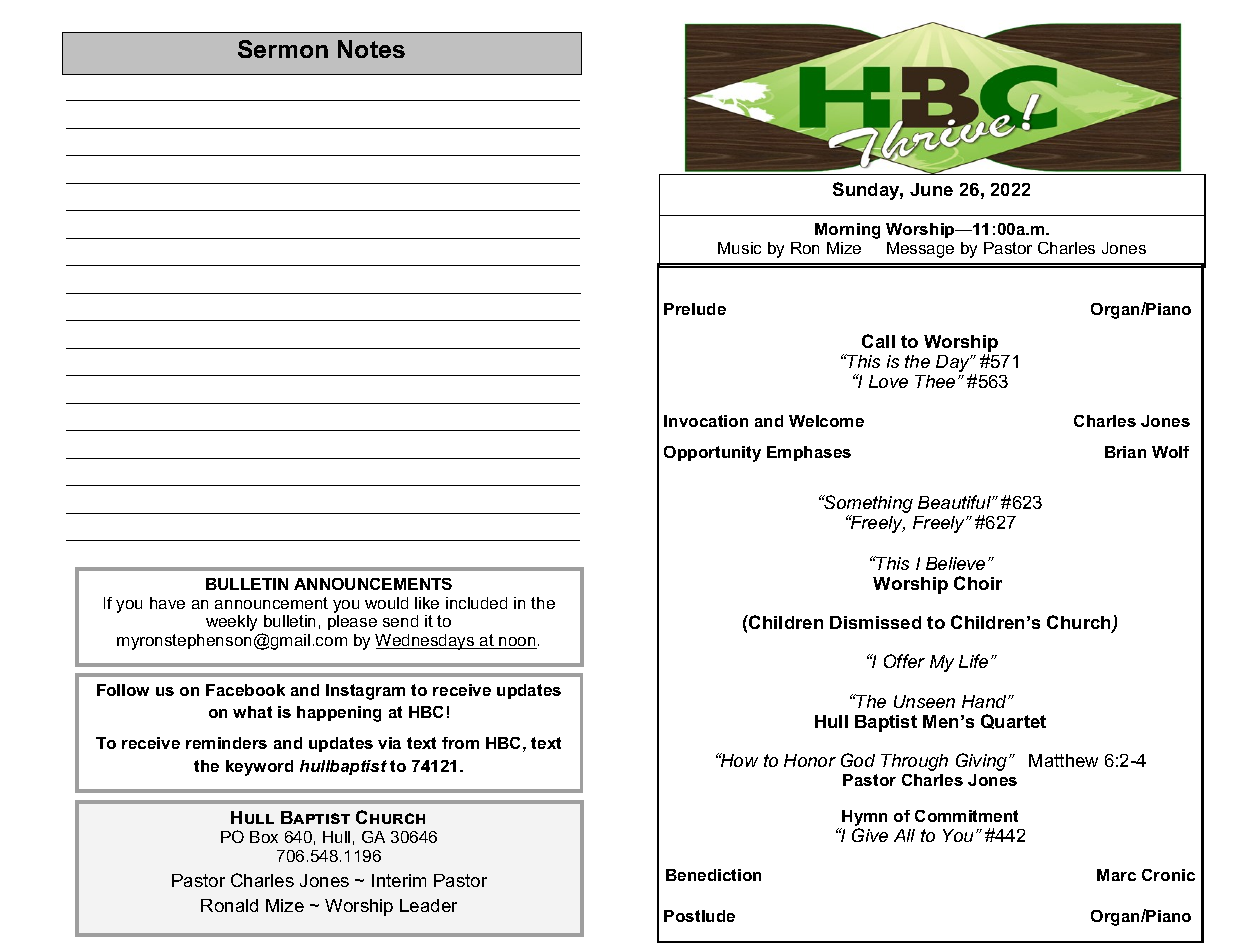  Describe the element at coordinates (706, 421) in the screenshot. I see `Invocation` at that location.
